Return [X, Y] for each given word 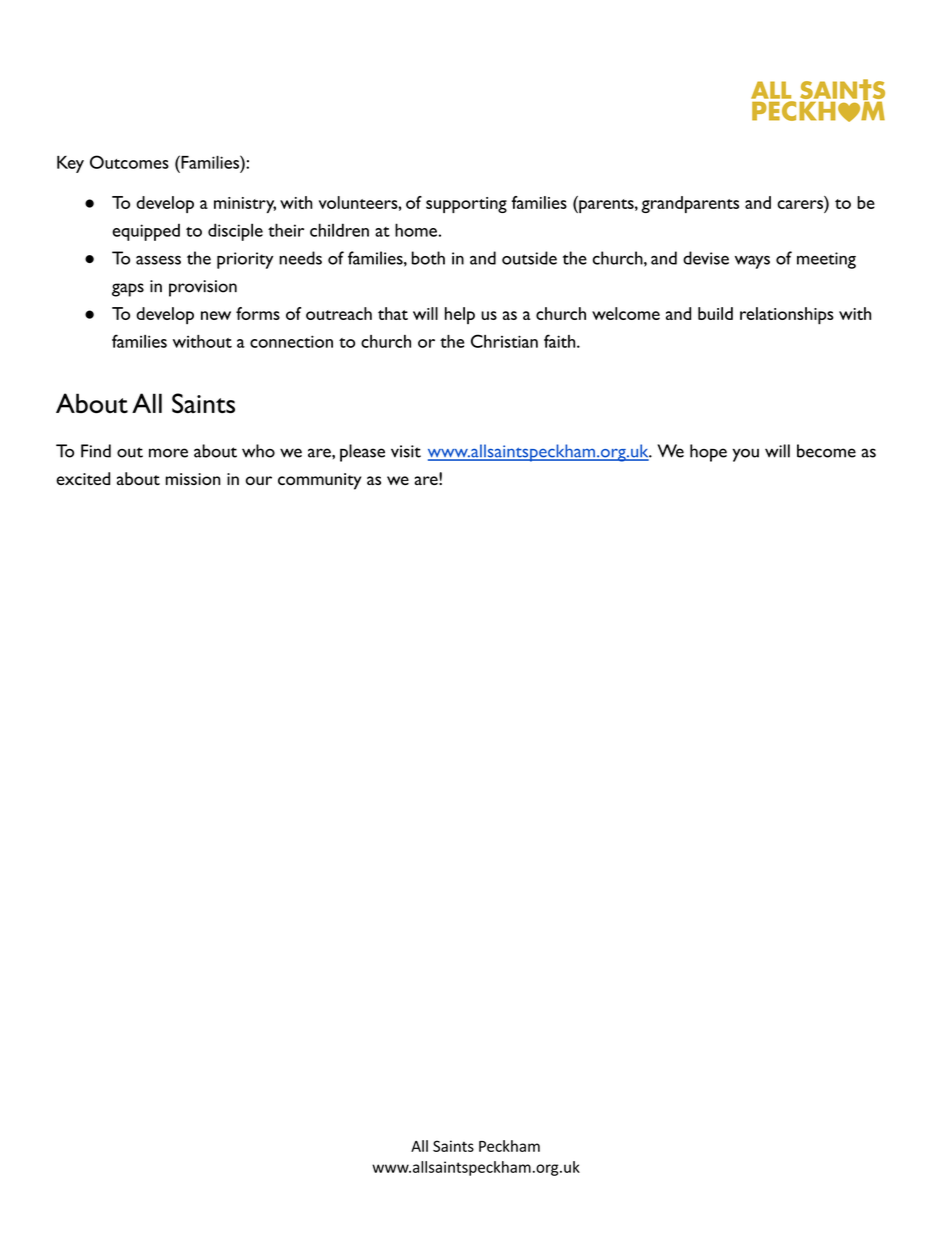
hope [708, 453]
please [362, 453]
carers [800, 204]
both [428, 258]
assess [158, 260]
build [715, 313]
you [745, 455]
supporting [466, 205]
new [216, 315]
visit [406, 451]
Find [96, 451]
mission [193, 479]
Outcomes [129, 162]
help [460, 315]
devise [706, 258]
